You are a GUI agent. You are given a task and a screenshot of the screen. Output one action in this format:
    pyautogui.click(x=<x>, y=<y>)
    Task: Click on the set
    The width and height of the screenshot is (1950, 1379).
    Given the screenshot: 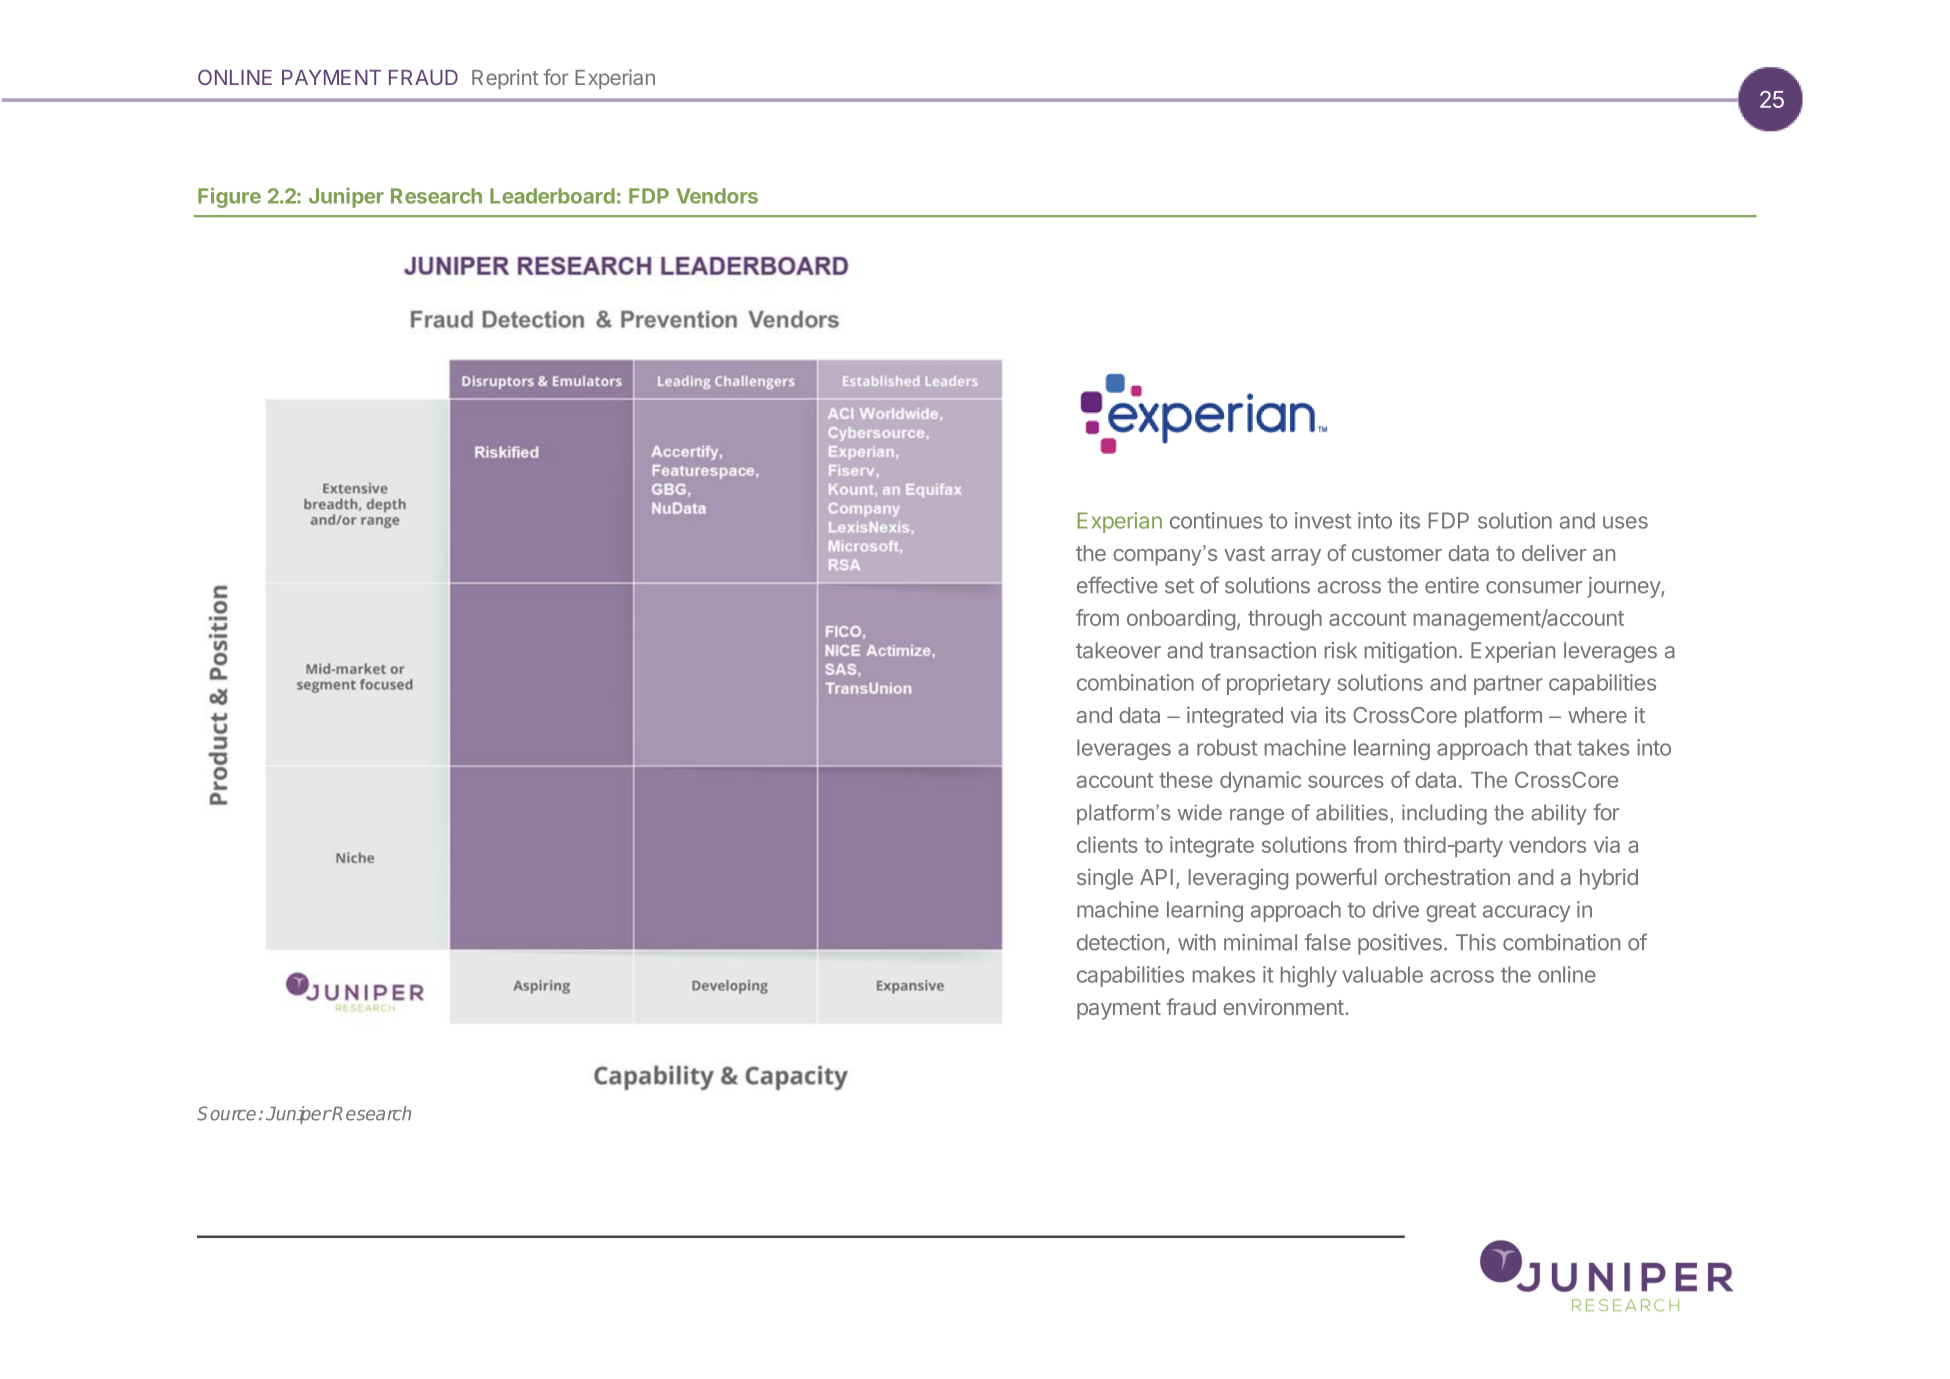 What is the action you would take?
    pyautogui.click(x=1179, y=586)
